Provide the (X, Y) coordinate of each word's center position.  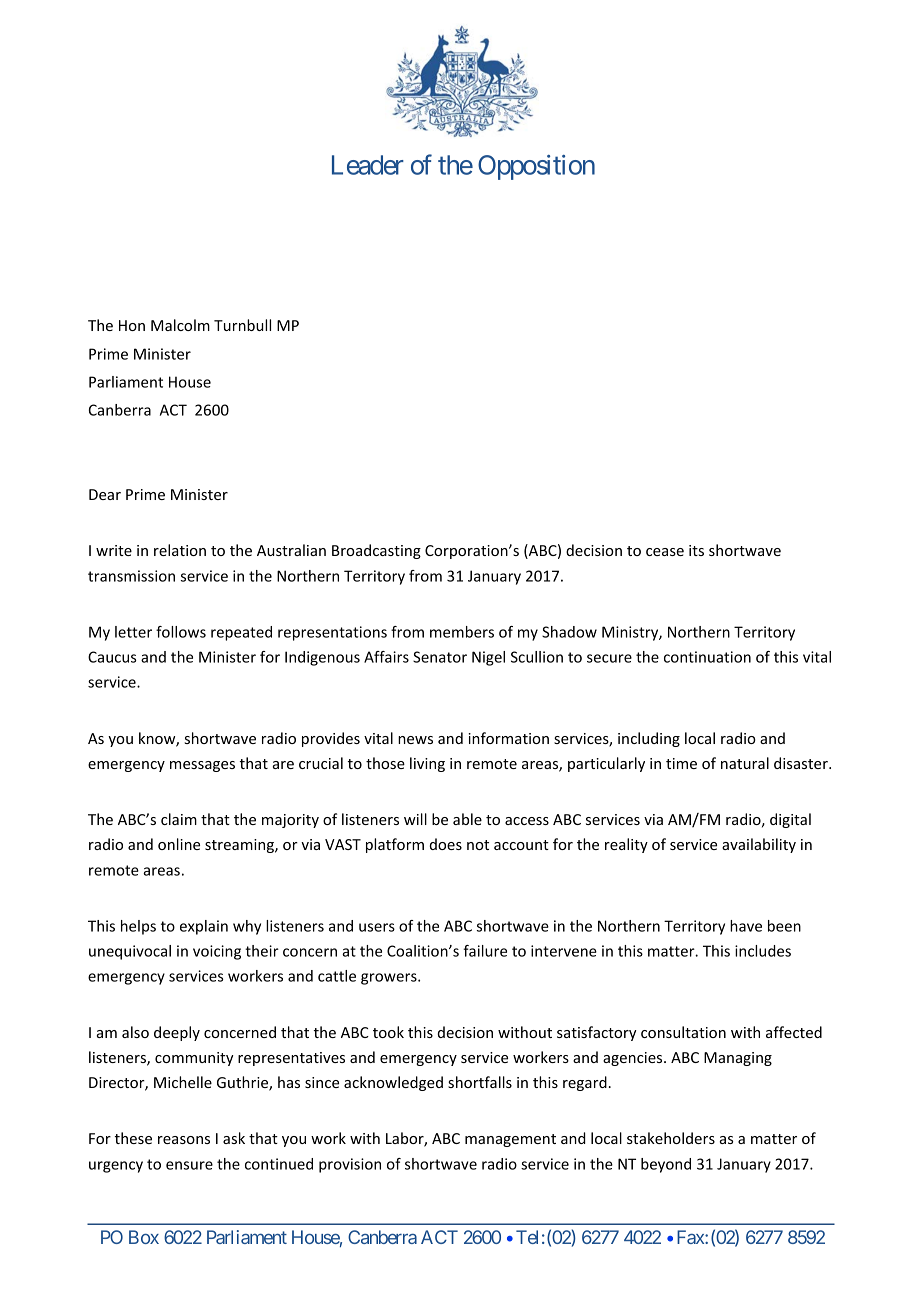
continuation (707, 657)
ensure (189, 1165)
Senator (440, 657)
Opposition (536, 167)
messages (202, 766)
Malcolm (180, 325)
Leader (368, 165)
